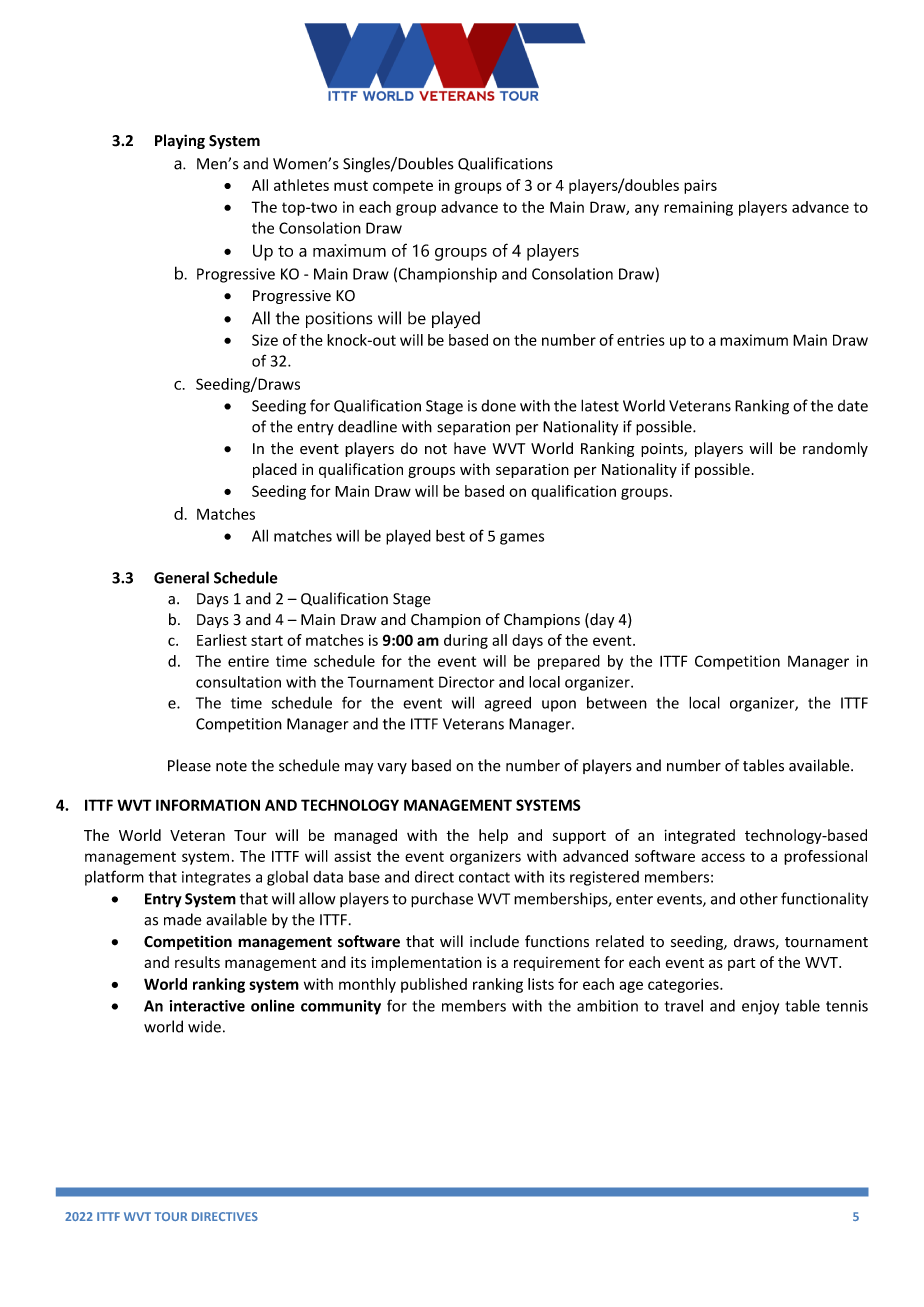  Describe the element at coordinates (275, 470) in the document. I see `placed` at that location.
